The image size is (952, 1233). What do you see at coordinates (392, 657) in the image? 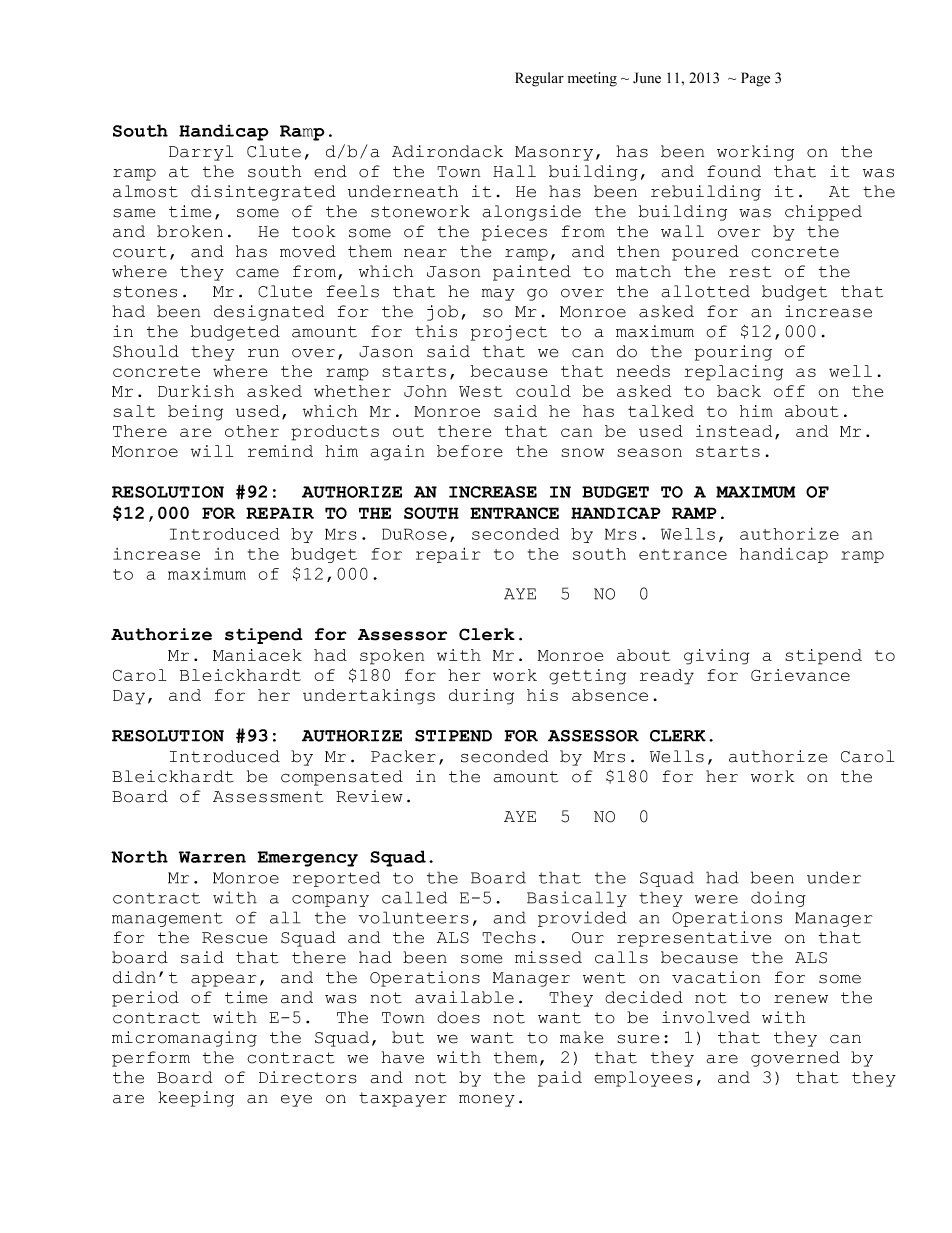
I see `spoken` at bounding box center [392, 657].
